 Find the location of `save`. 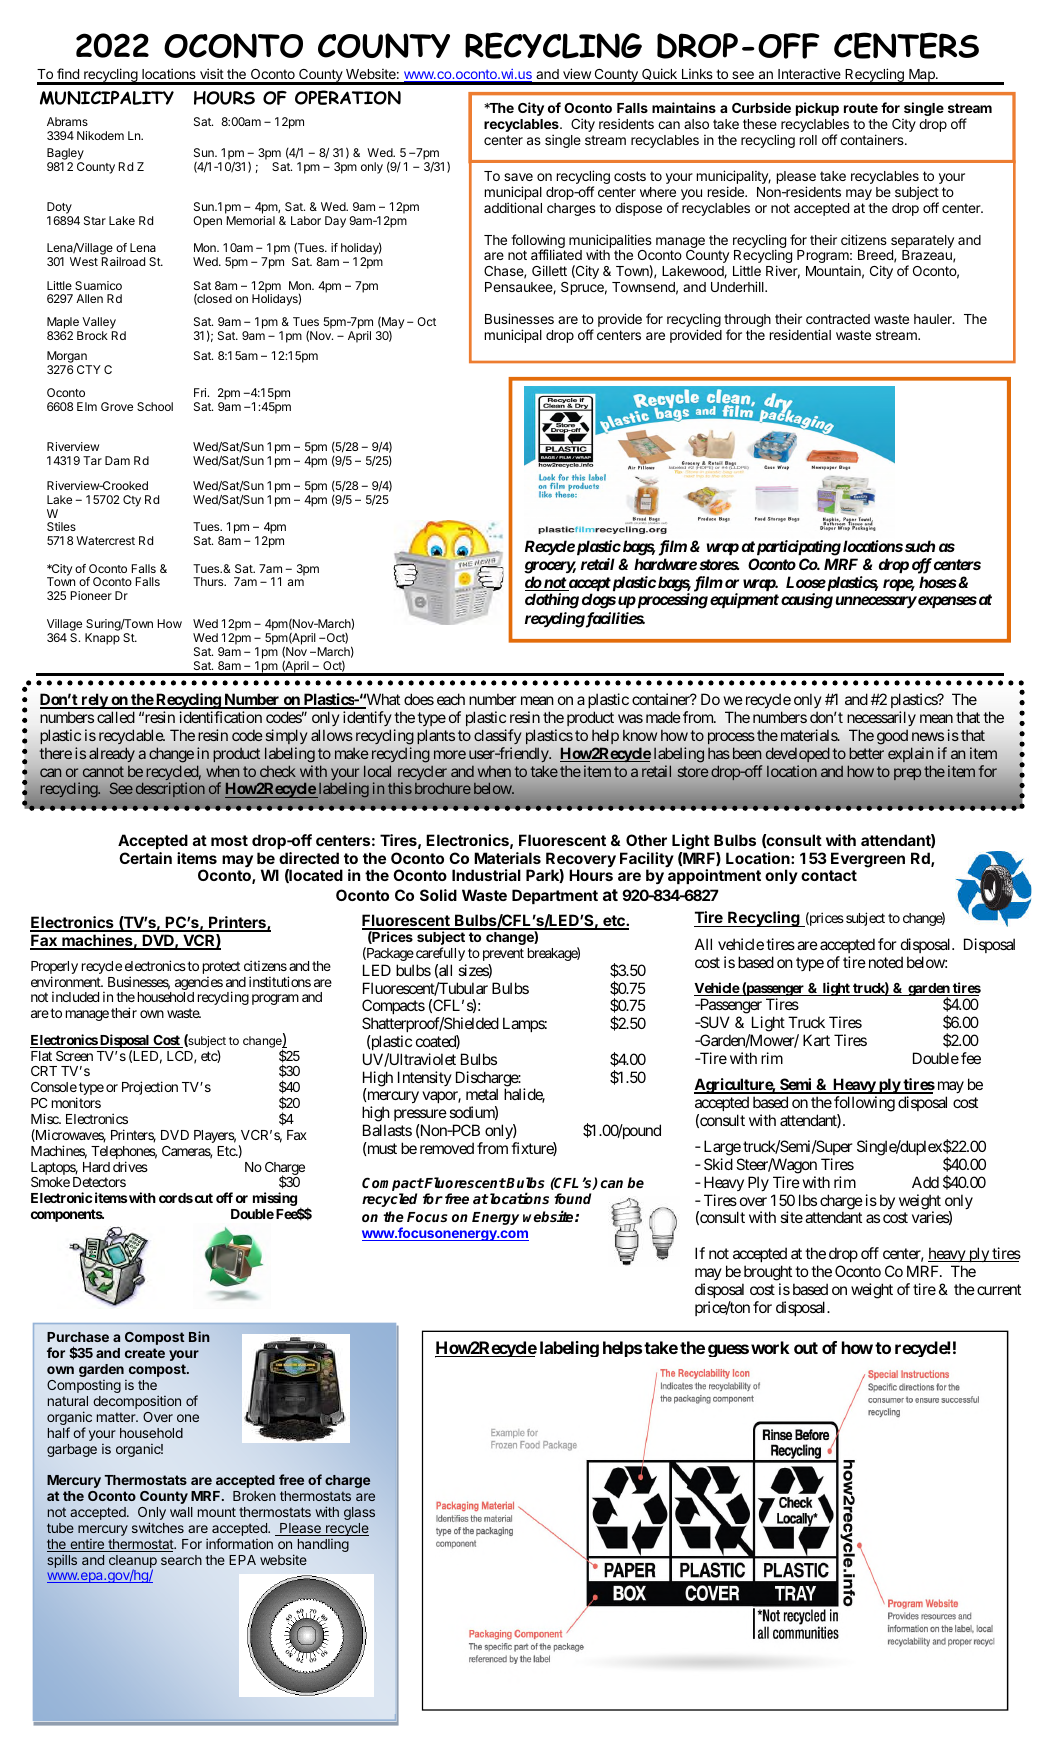

save is located at coordinates (518, 177).
